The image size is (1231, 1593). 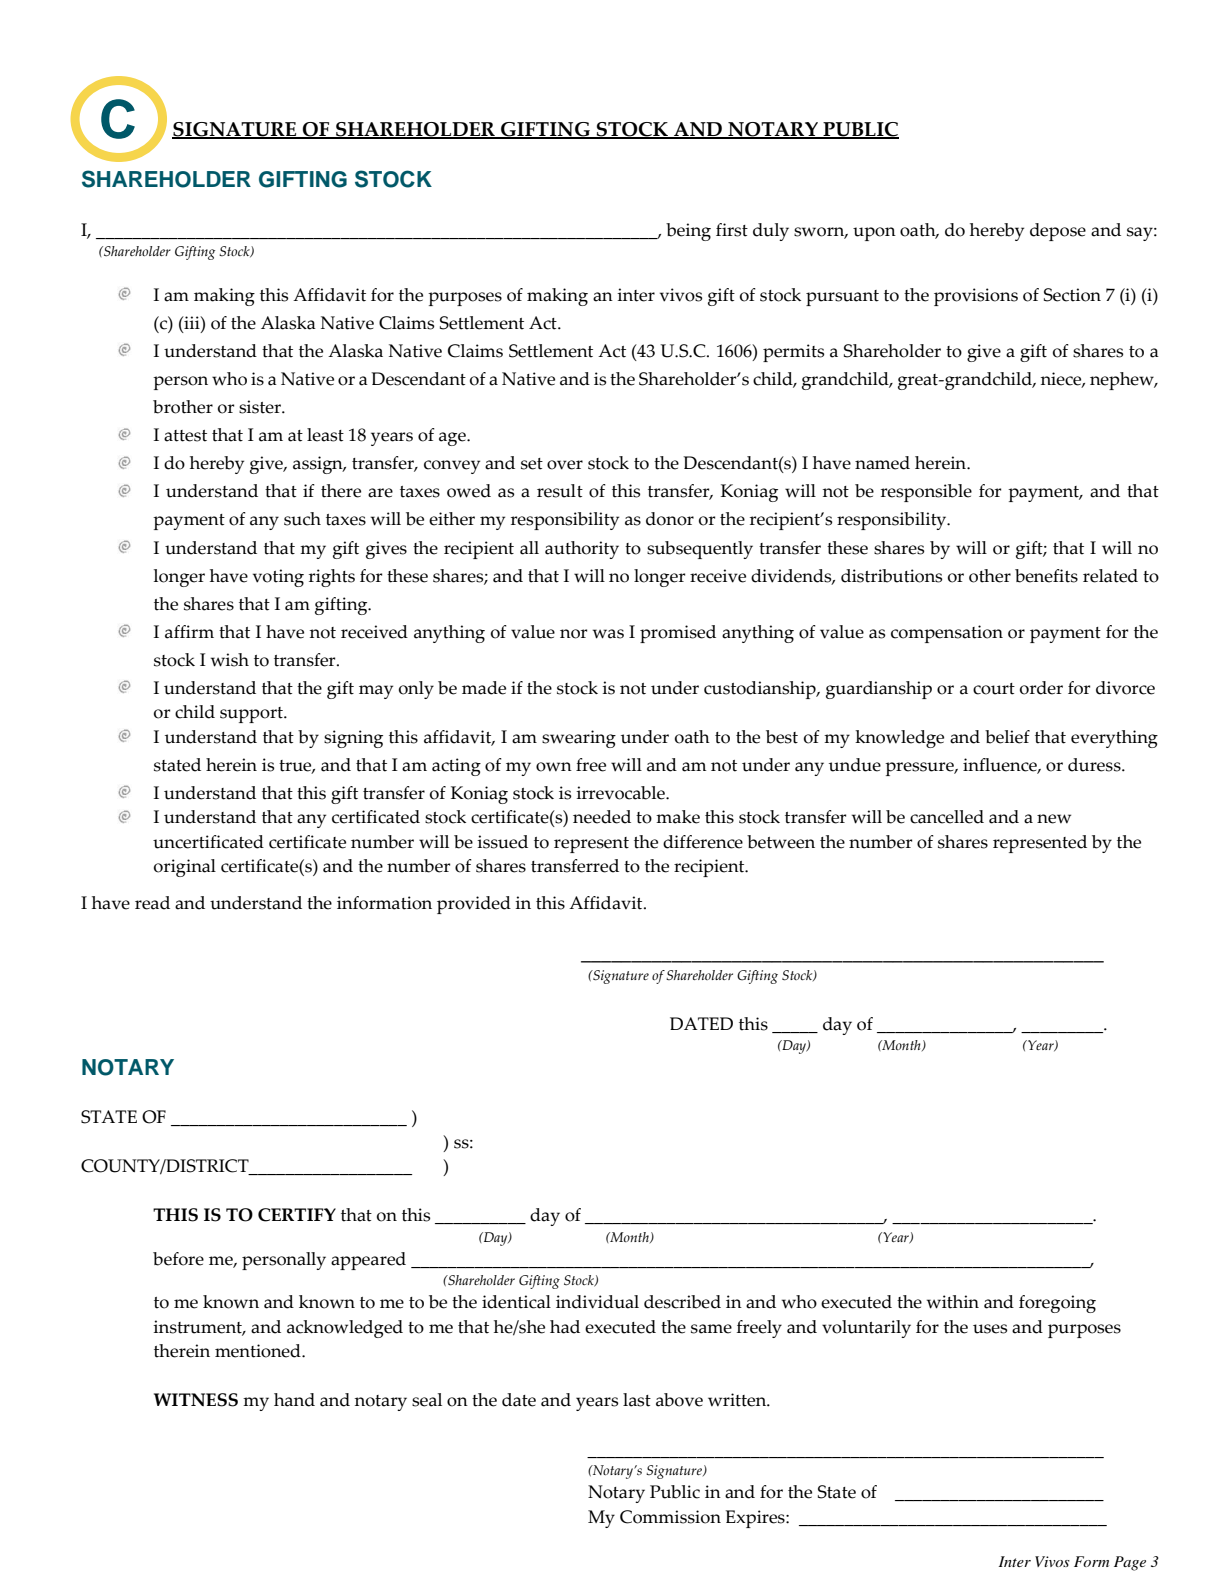 I want to click on Commission, so click(x=670, y=1517).
